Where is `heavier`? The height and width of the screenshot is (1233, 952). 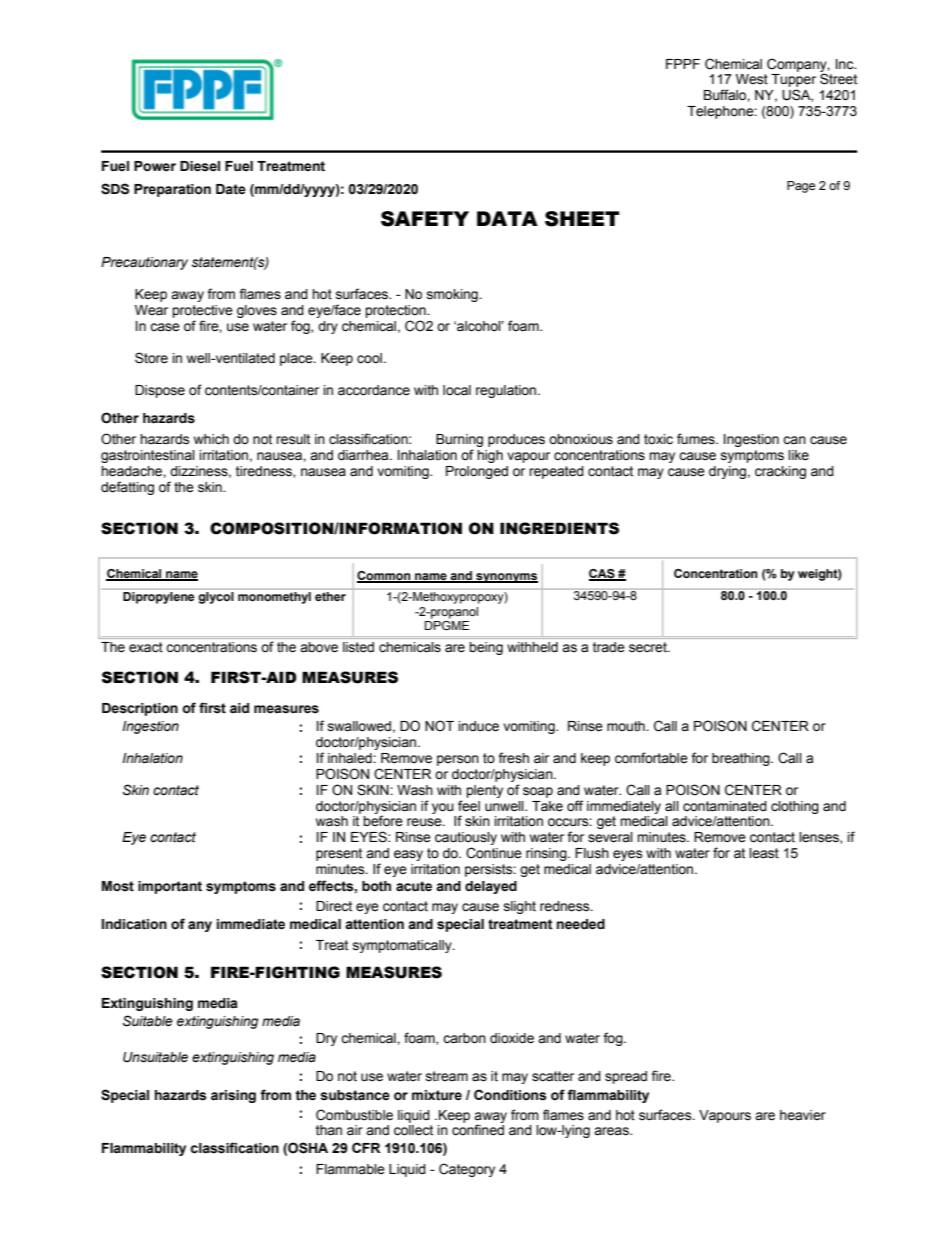 heavier is located at coordinates (803, 1115).
